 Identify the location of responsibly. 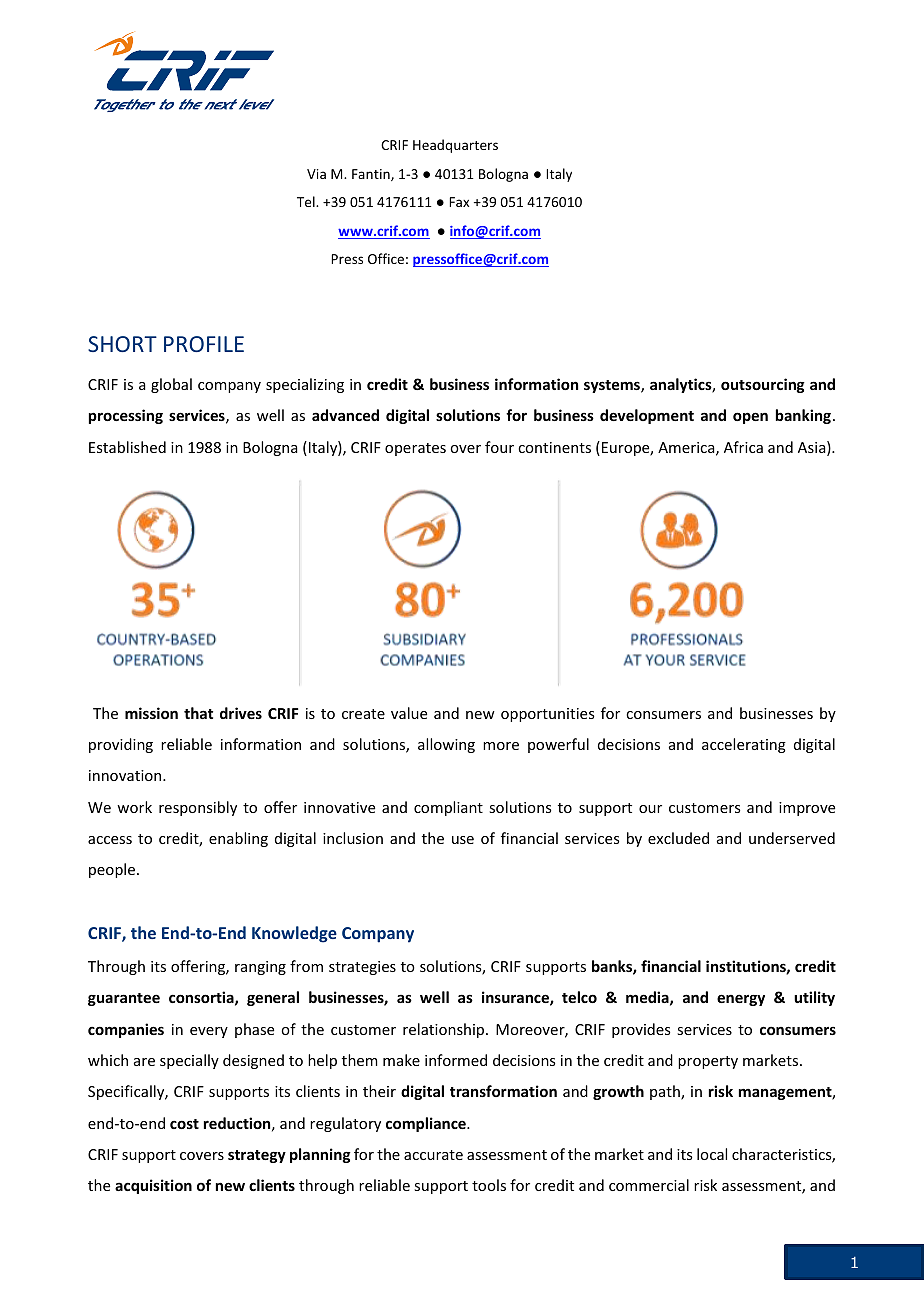
(198, 808).
